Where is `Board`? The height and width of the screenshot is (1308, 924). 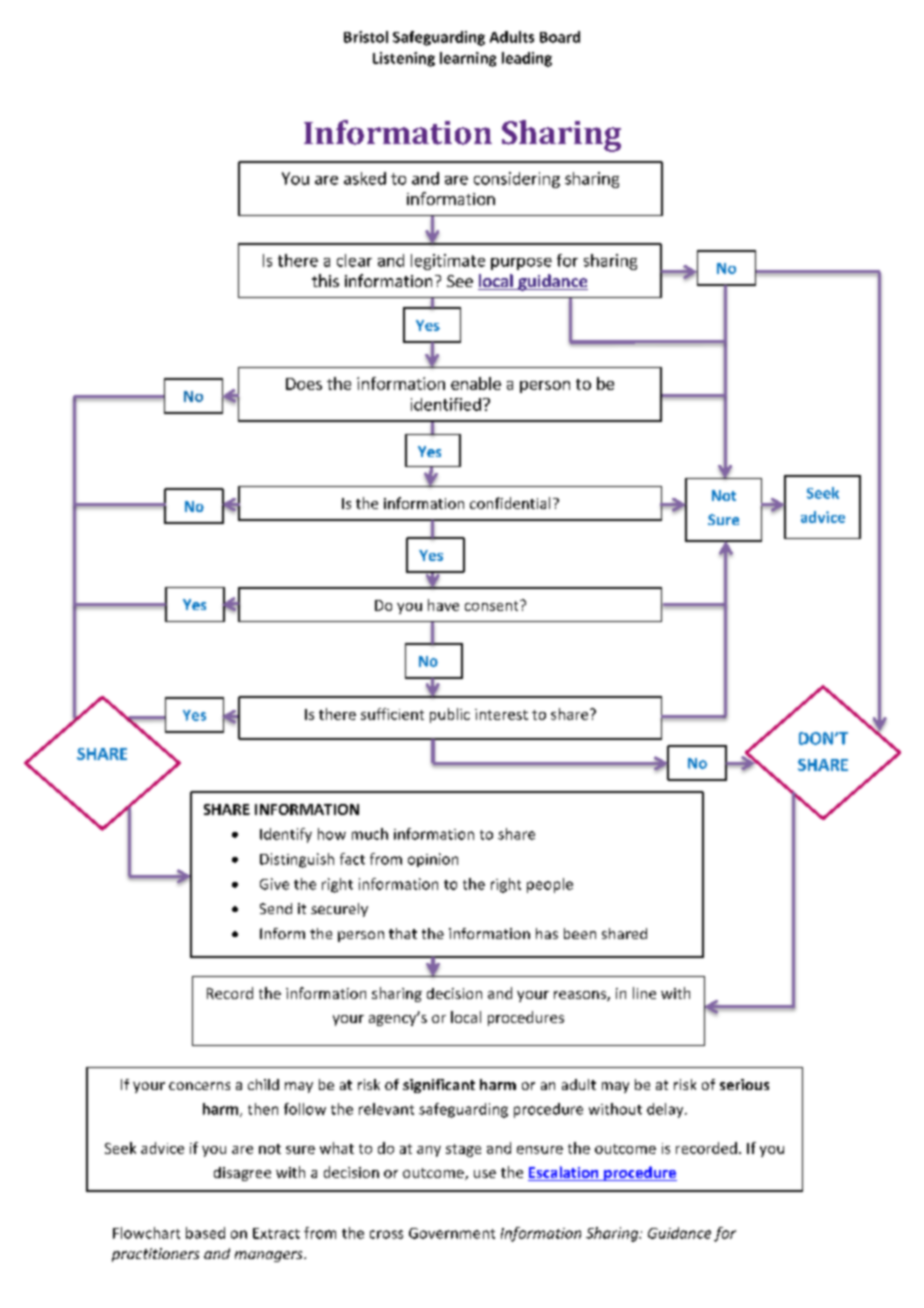
Board is located at coordinates (560, 37).
